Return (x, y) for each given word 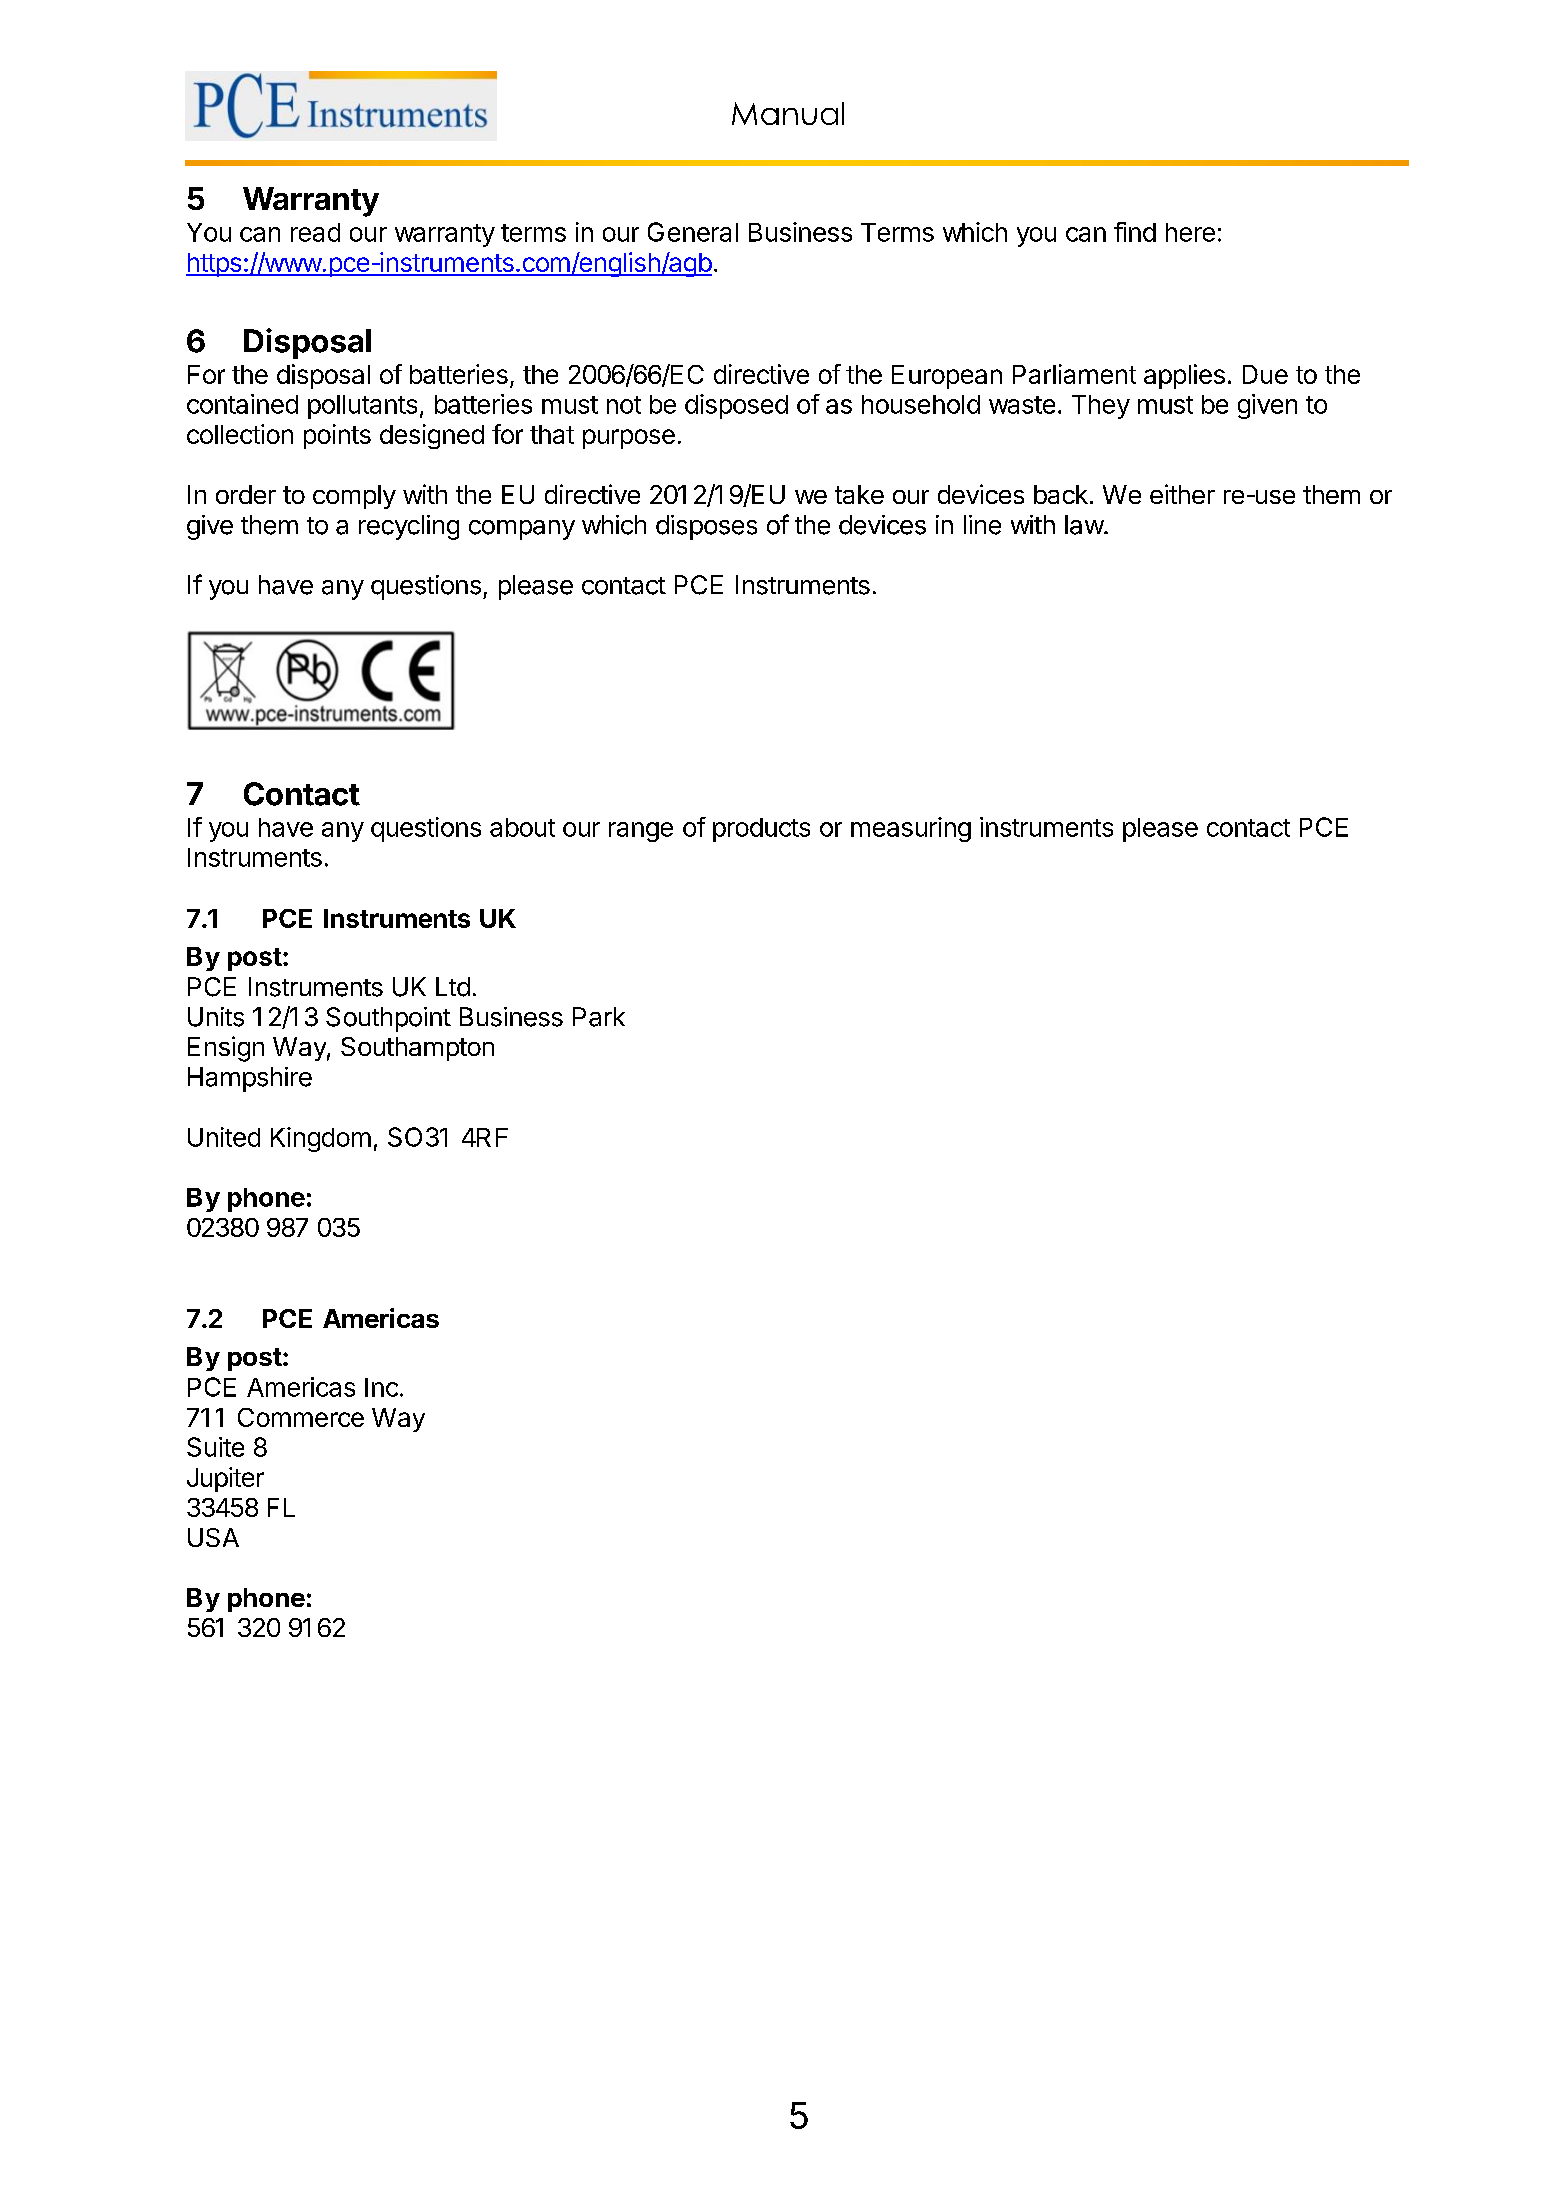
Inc (381, 1387)
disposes (706, 527)
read (315, 232)
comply (354, 497)
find (1135, 232)
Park (599, 1017)
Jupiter (225, 1479)
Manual (788, 113)
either (1182, 494)
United (224, 1137)
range (641, 832)
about (522, 827)
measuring (911, 829)
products (761, 830)
